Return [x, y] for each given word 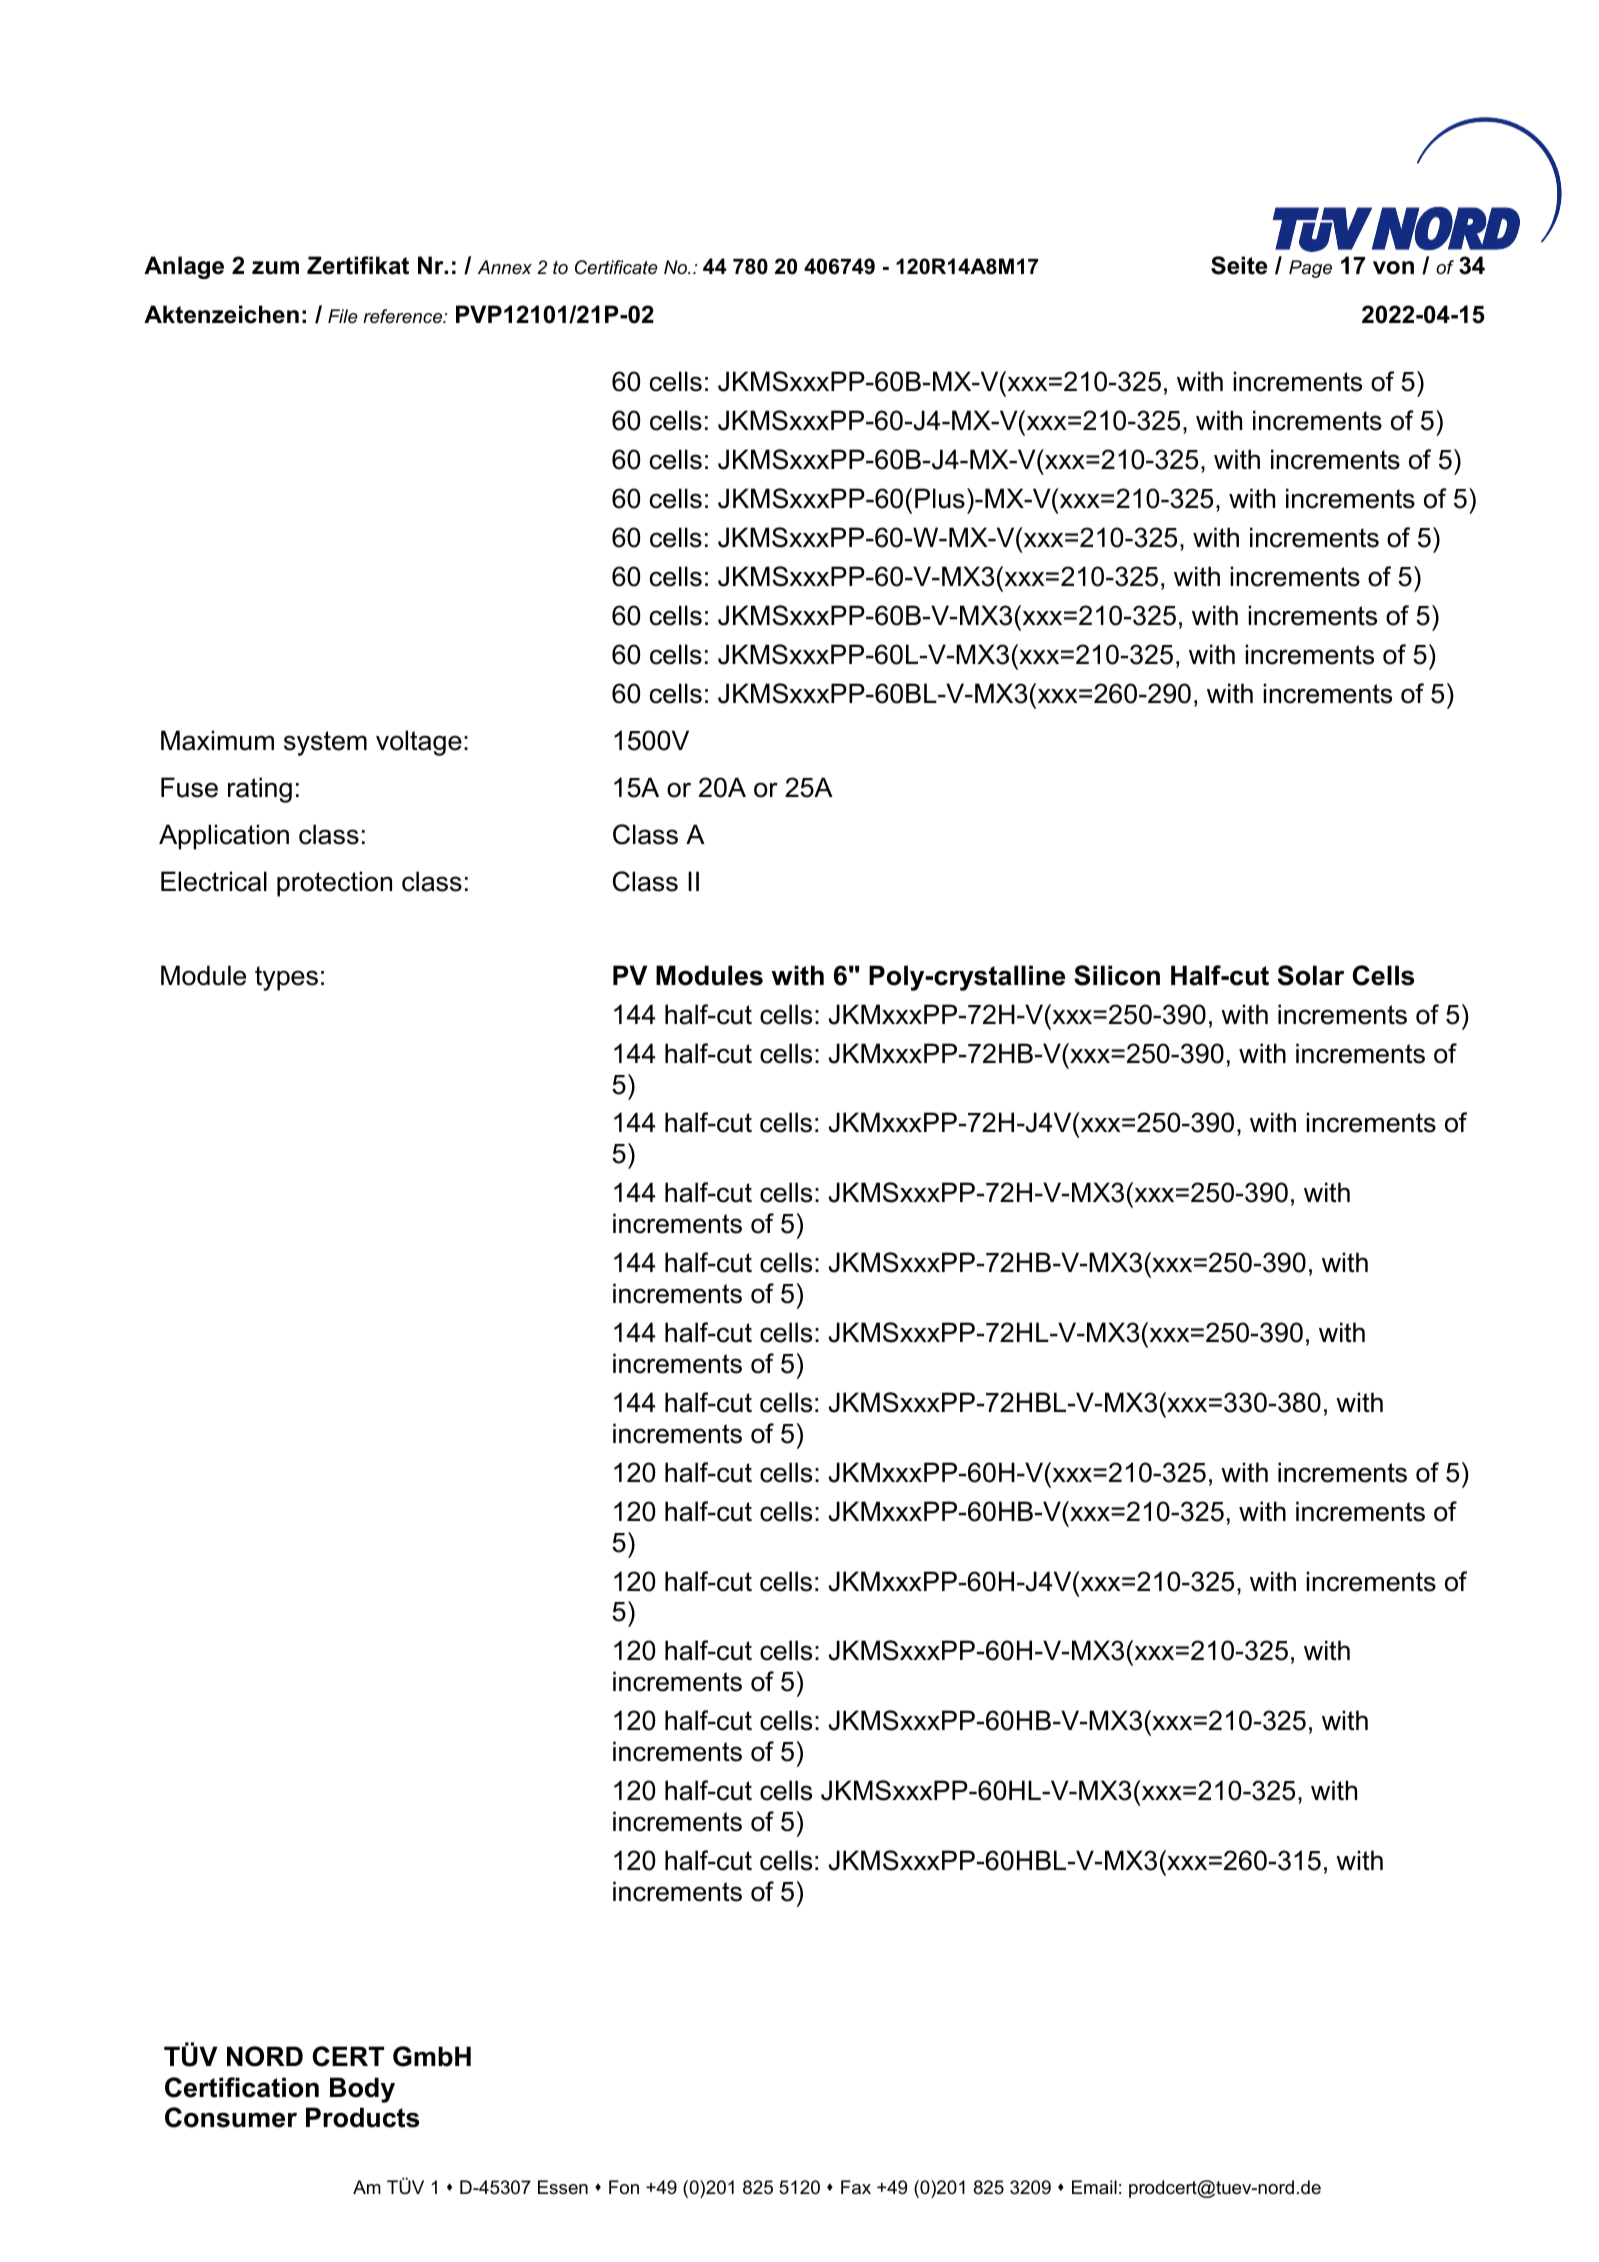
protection [334, 884]
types [286, 978]
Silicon [1117, 975]
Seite [1239, 265]
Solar [1311, 975]
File [343, 316]
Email [1094, 2187]
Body [362, 2090]
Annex [505, 267]
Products [362, 2117]
